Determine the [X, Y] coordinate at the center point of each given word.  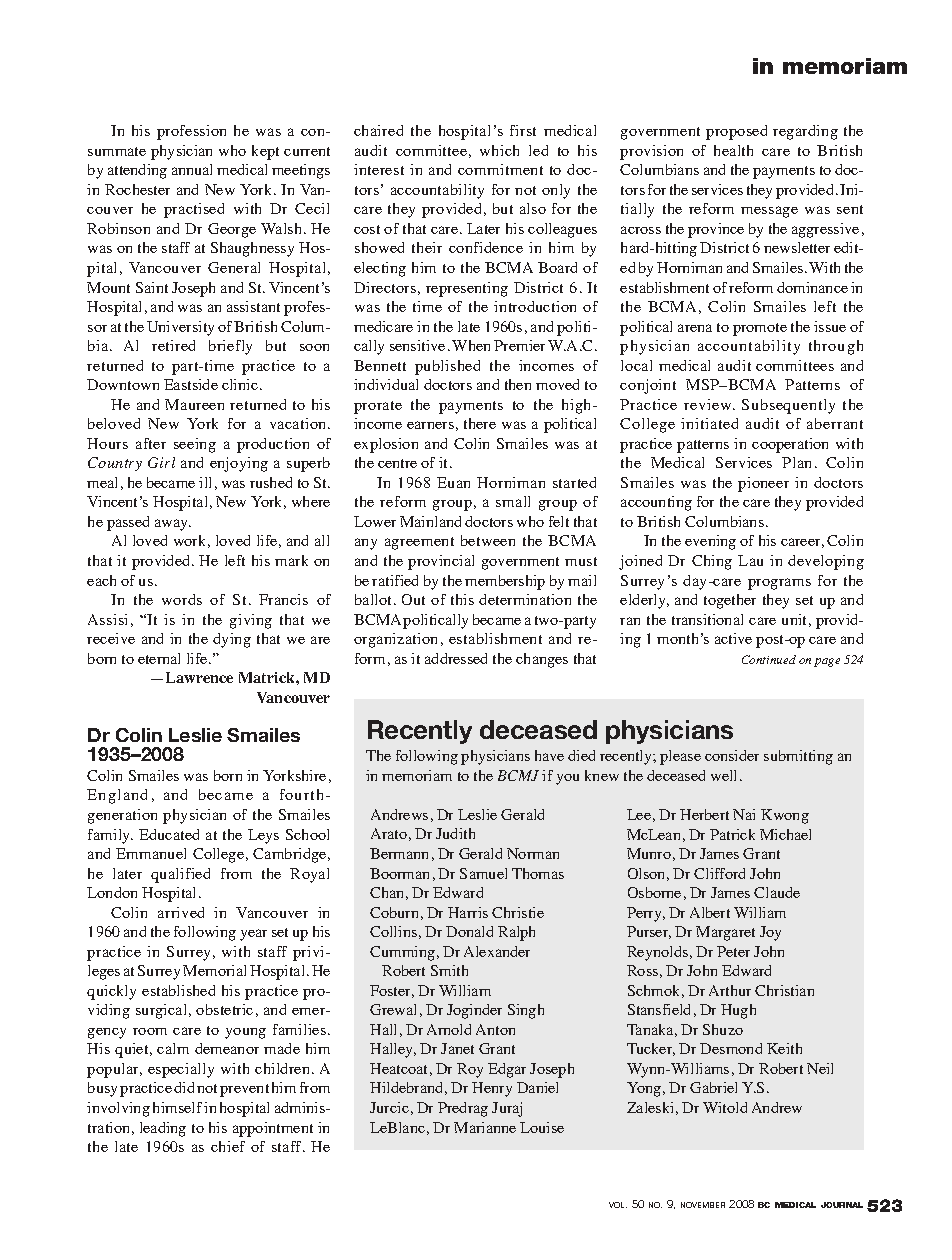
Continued [769, 659]
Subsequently [788, 406]
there [480, 423]
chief [228, 1146]
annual [192, 169]
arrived [181, 912]
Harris [468, 912]
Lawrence [199, 677]
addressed [456, 658]
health [733, 150]
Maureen [194, 404]
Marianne [485, 1127]
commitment [500, 169]
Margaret [725, 933]
